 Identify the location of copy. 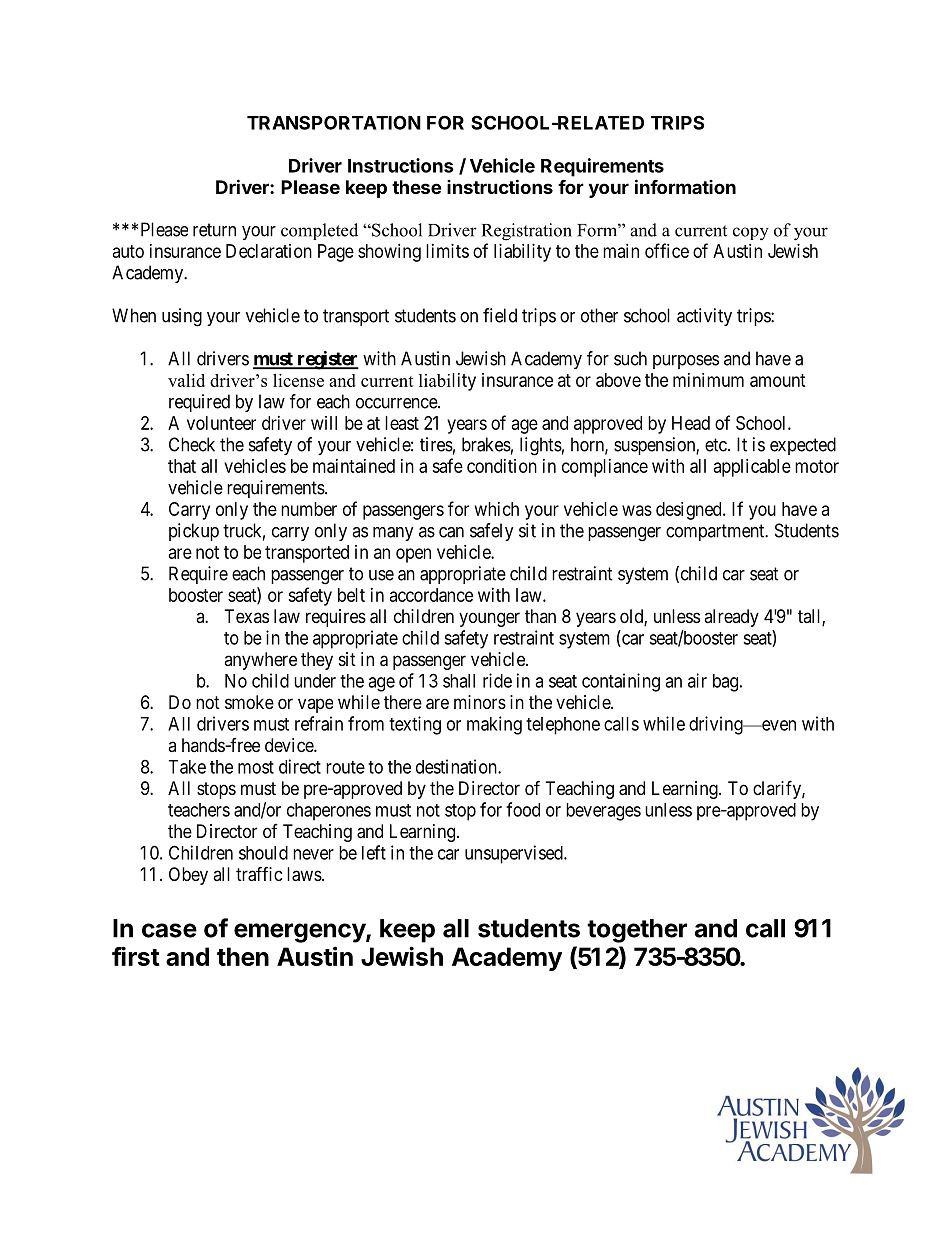
(751, 234).
